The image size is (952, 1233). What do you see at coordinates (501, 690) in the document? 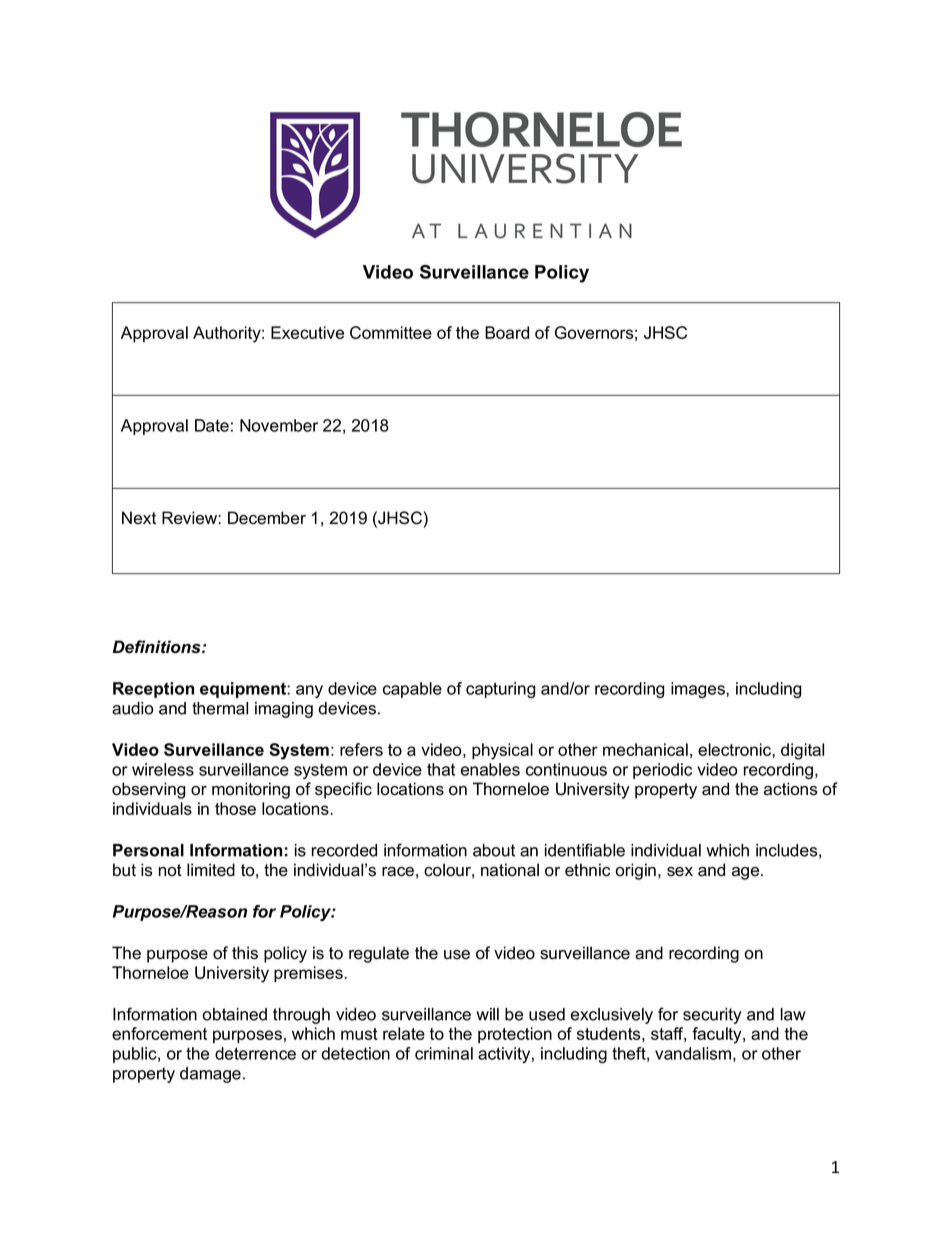
I see `capturing` at bounding box center [501, 690].
